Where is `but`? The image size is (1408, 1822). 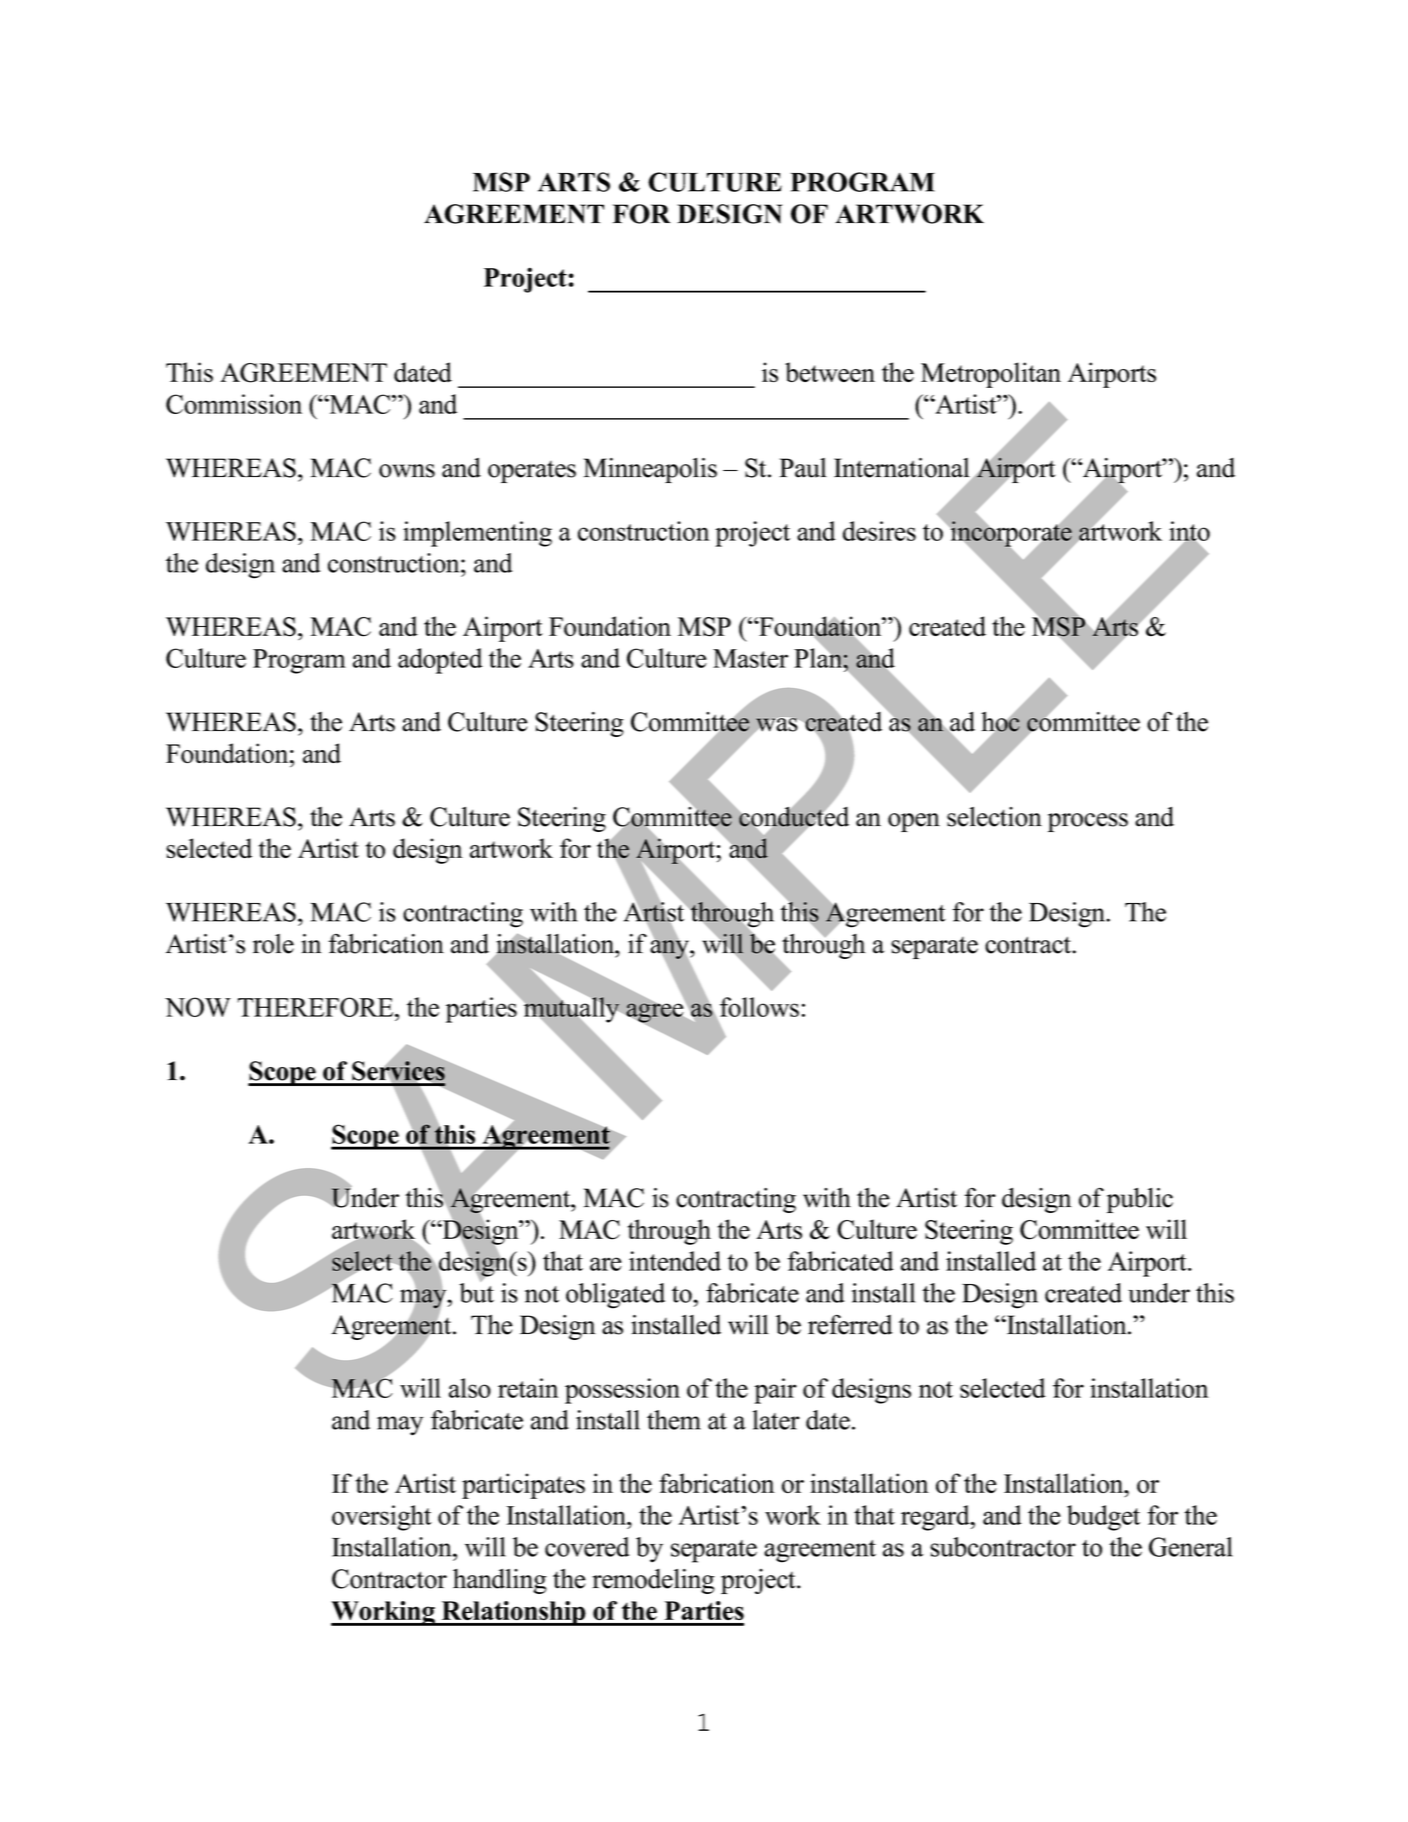
but is located at coordinates (476, 1292).
